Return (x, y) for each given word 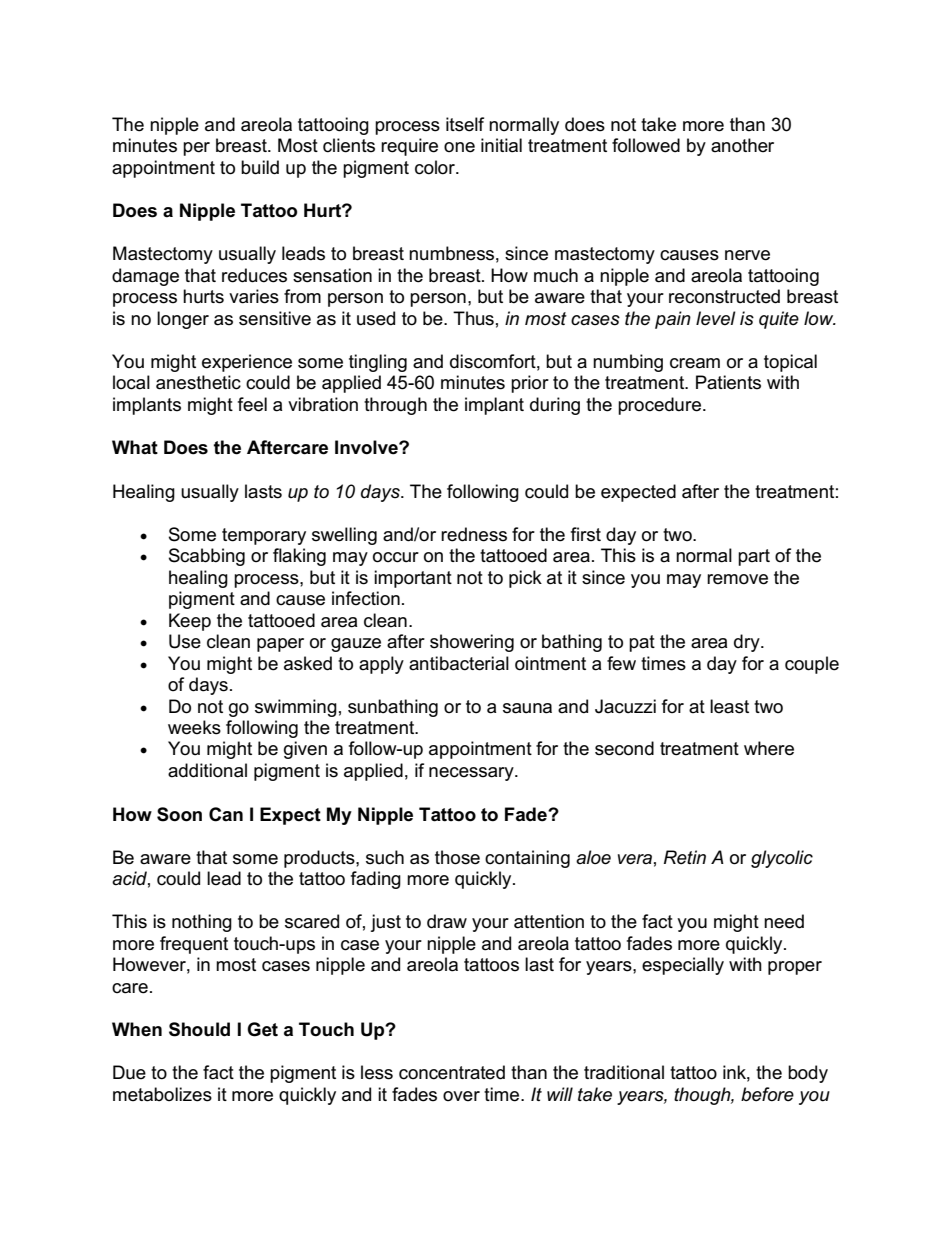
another (742, 145)
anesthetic (198, 382)
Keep (190, 622)
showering (472, 643)
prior (530, 384)
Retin (685, 857)
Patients (728, 382)
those (457, 857)
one (459, 147)
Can (226, 814)
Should (199, 1029)
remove (737, 579)
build (260, 167)
